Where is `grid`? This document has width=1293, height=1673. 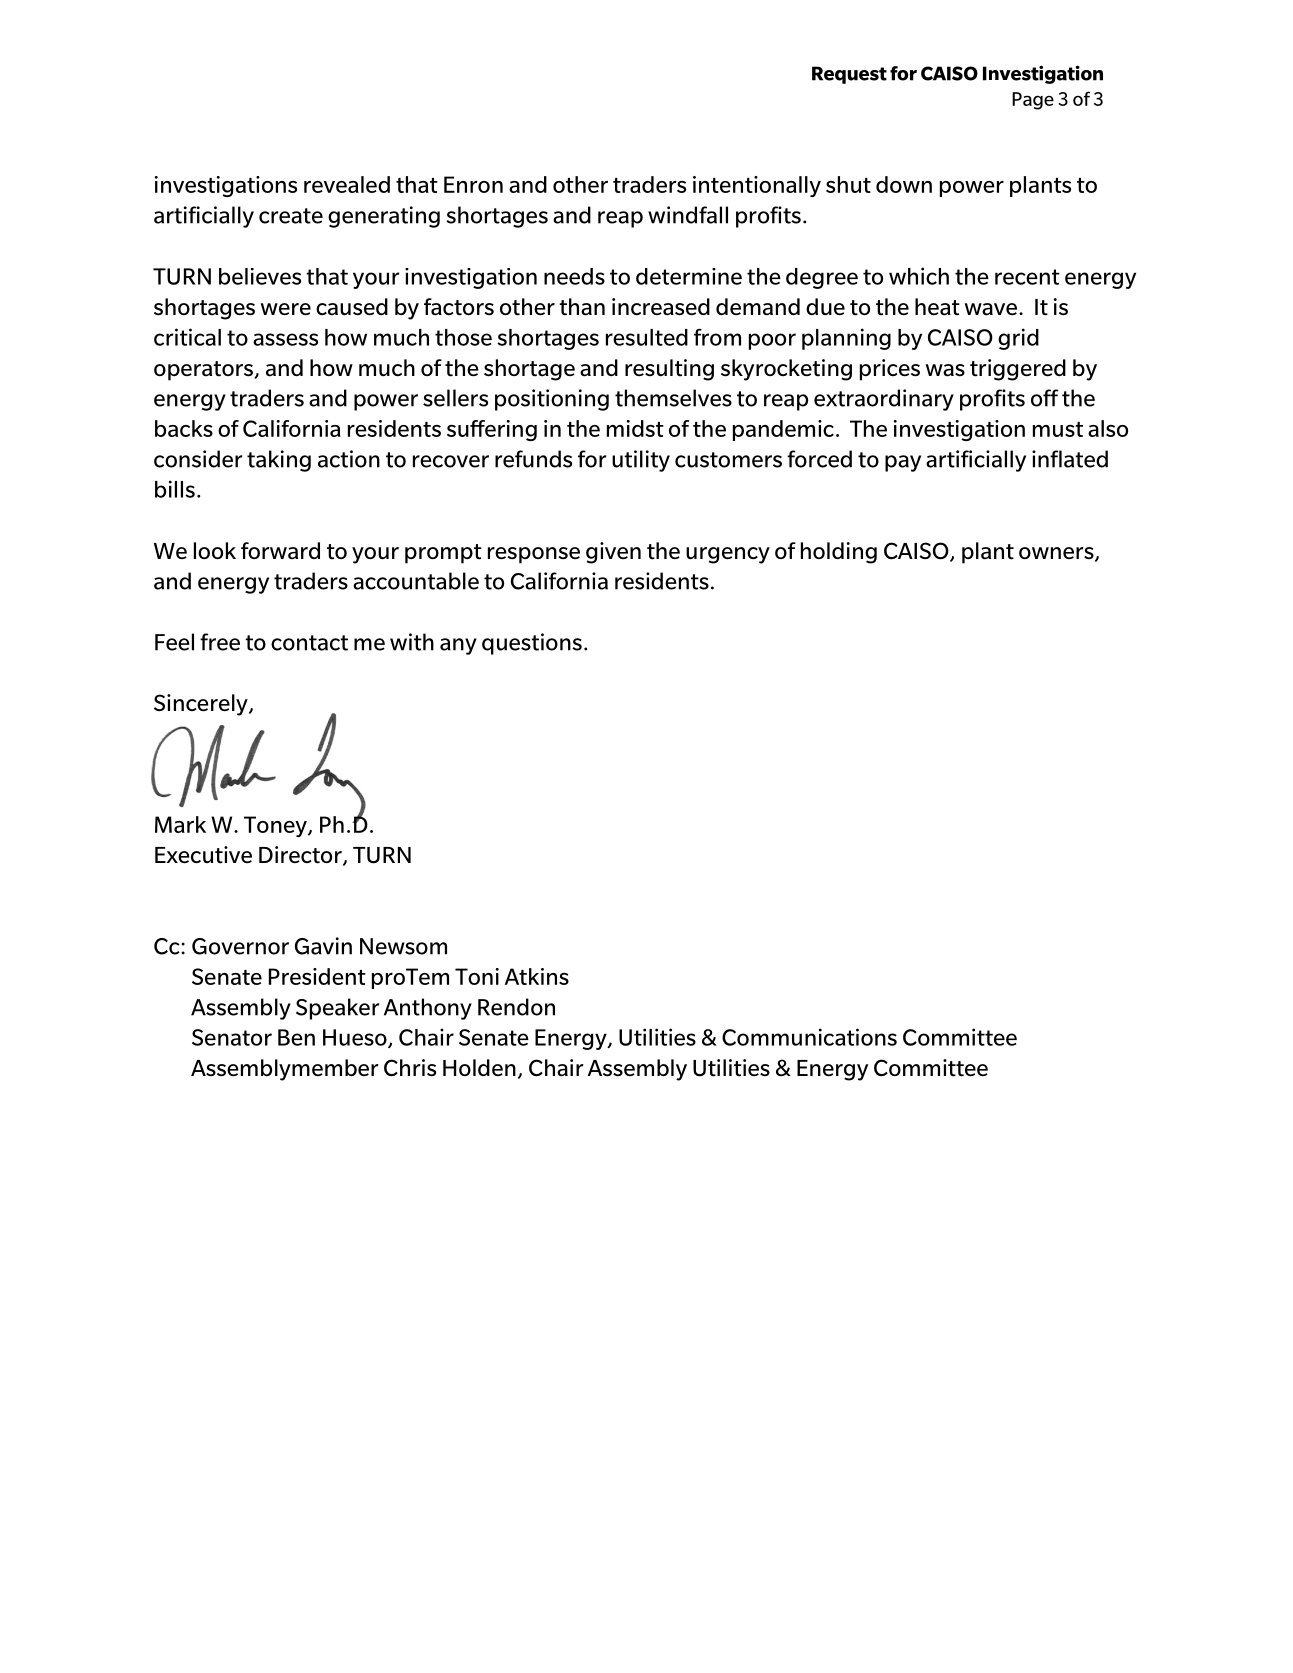 grid is located at coordinates (1018, 339).
